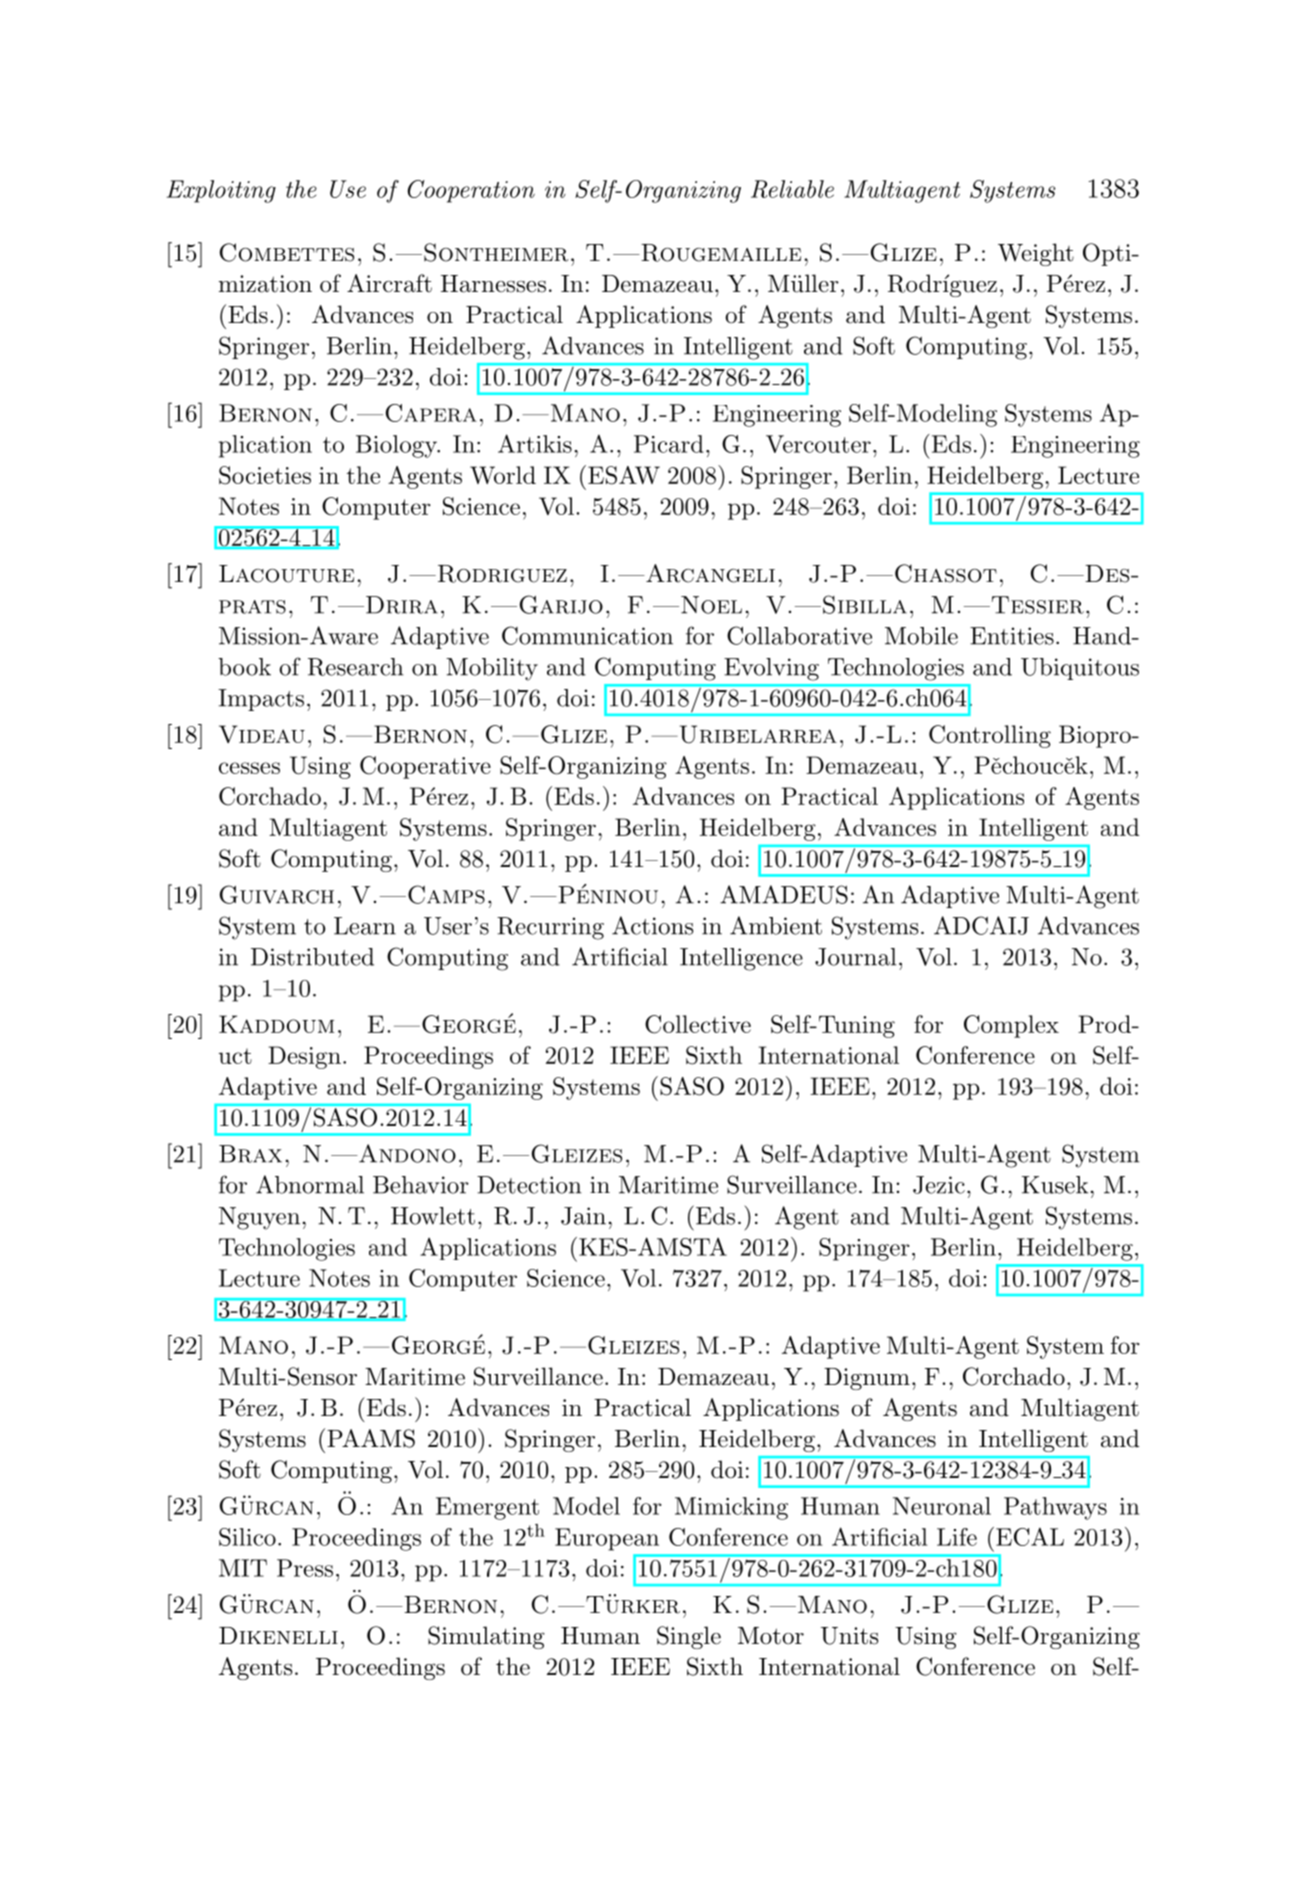 This image has height=1888, width=1305. What do you see at coordinates (305, 1568) in the image?
I see `Press` at bounding box center [305, 1568].
